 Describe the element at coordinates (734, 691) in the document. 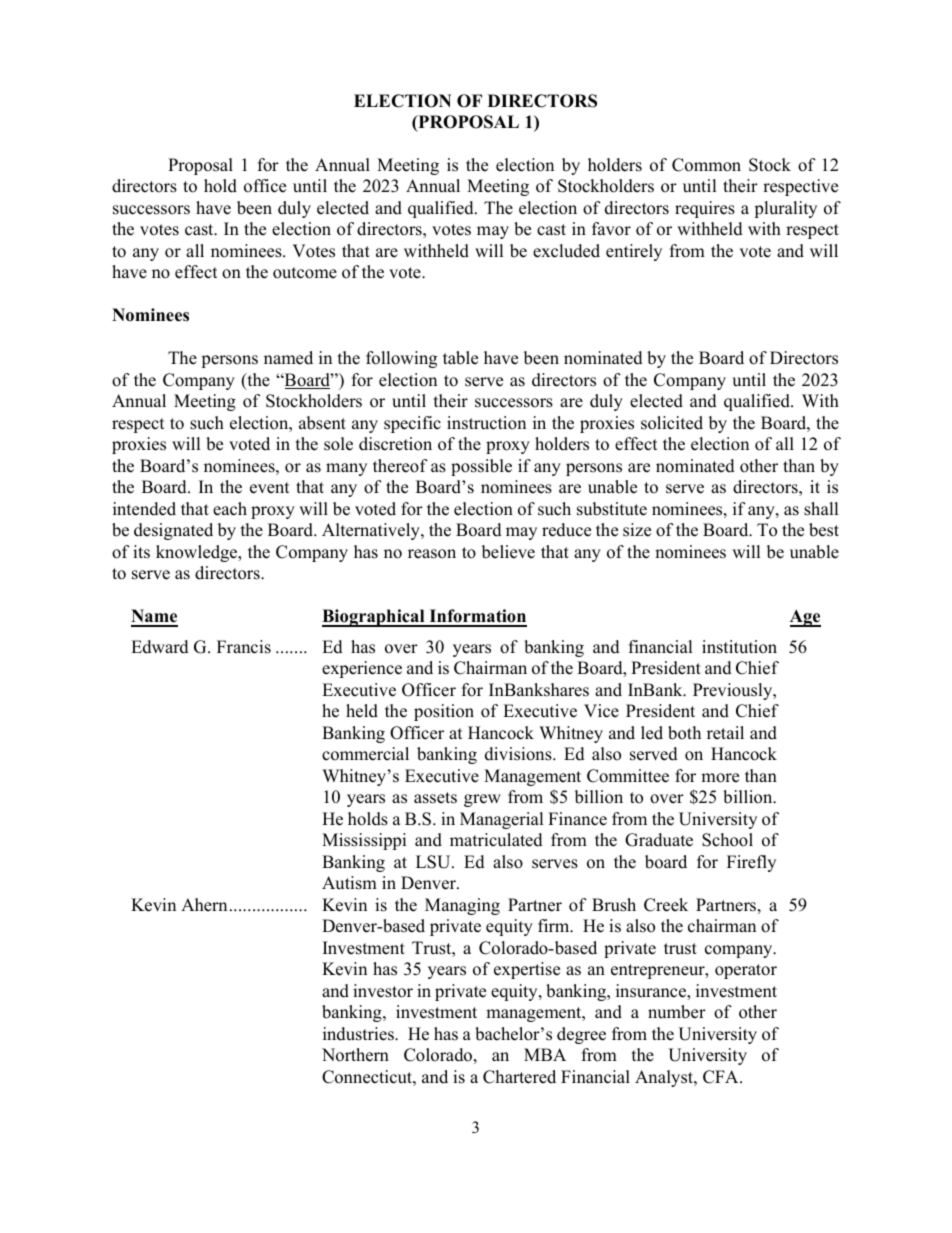

I see `Previously` at that location.
